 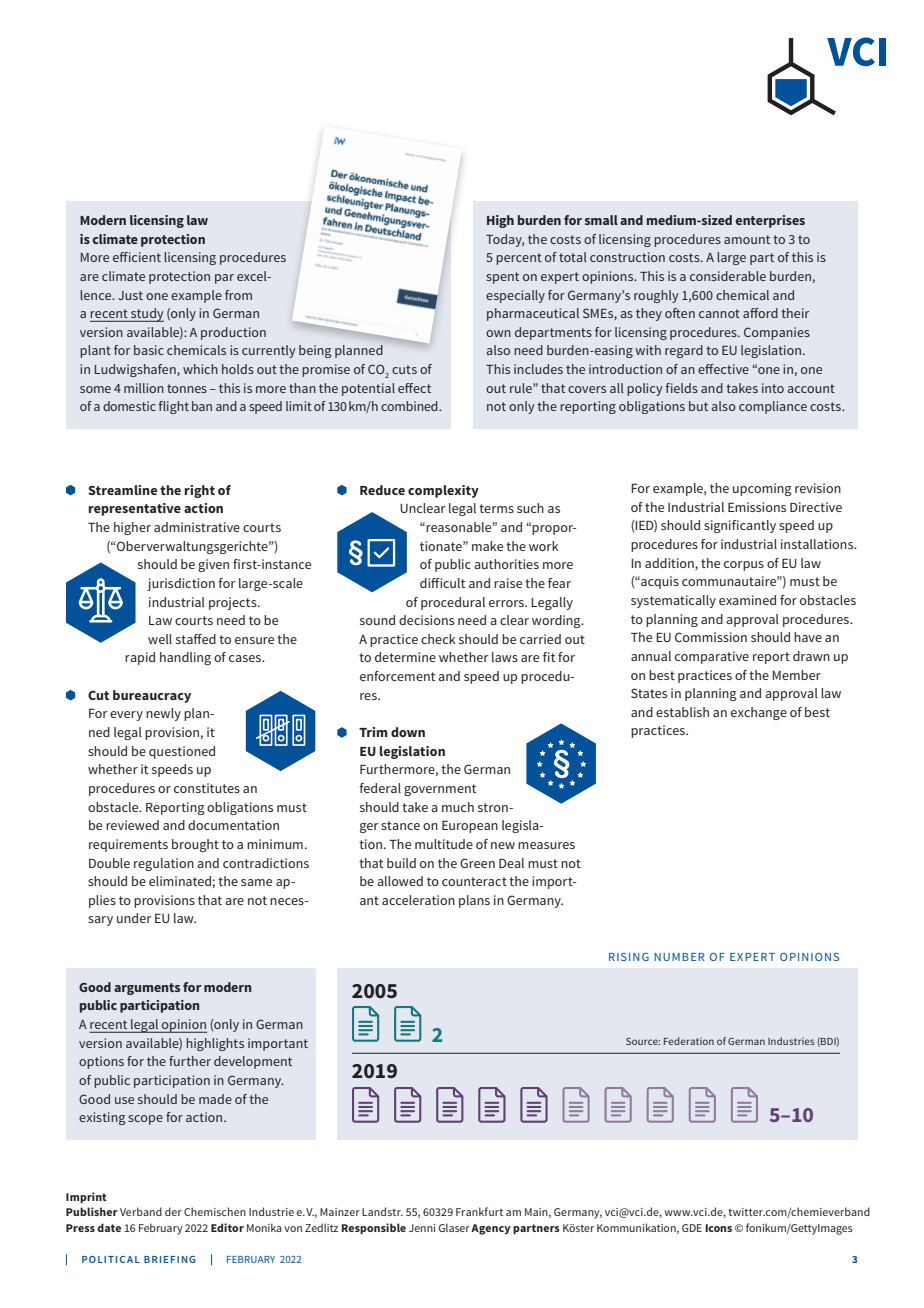 What do you see at coordinates (747, 239) in the screenshot?
I see `amount` at bounding box center [747, 239].
